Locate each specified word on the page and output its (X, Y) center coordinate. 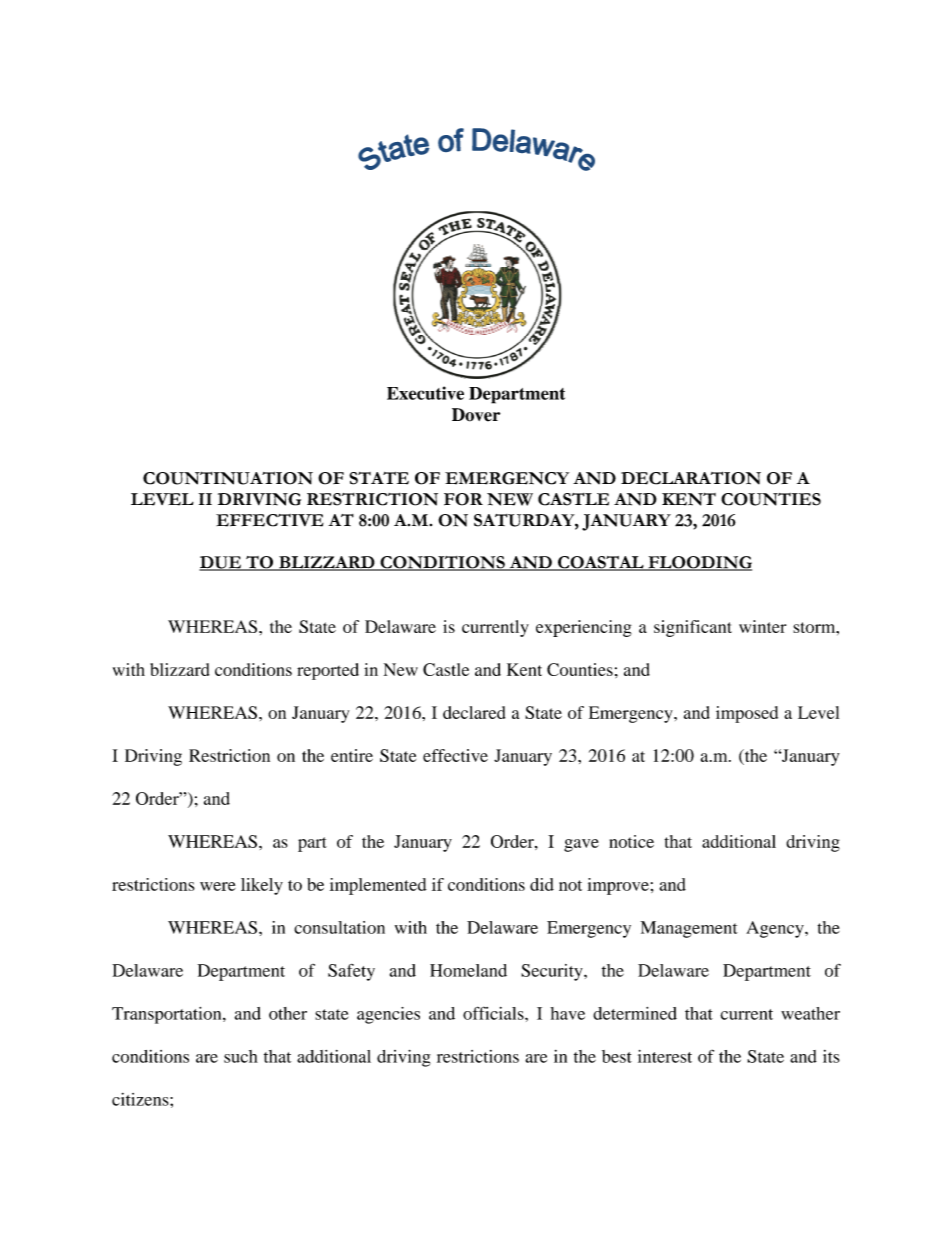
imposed (747, 714)
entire (352, 755)
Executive (425, 393)
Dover (476, 415)
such (241, 1056)
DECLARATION (691, 478)
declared (474, 712)
